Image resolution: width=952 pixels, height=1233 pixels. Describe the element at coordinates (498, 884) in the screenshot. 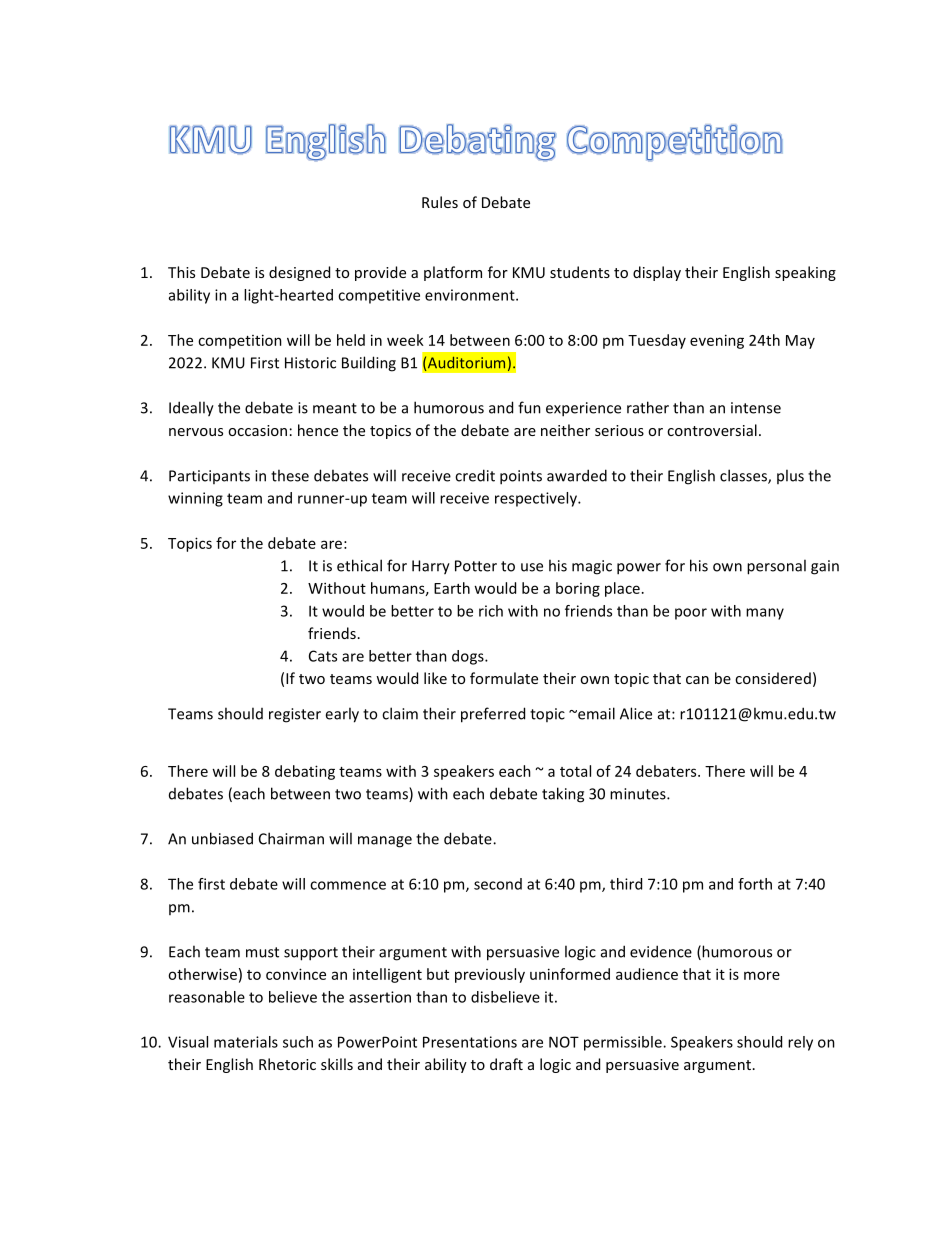

I see `second` at that location.
